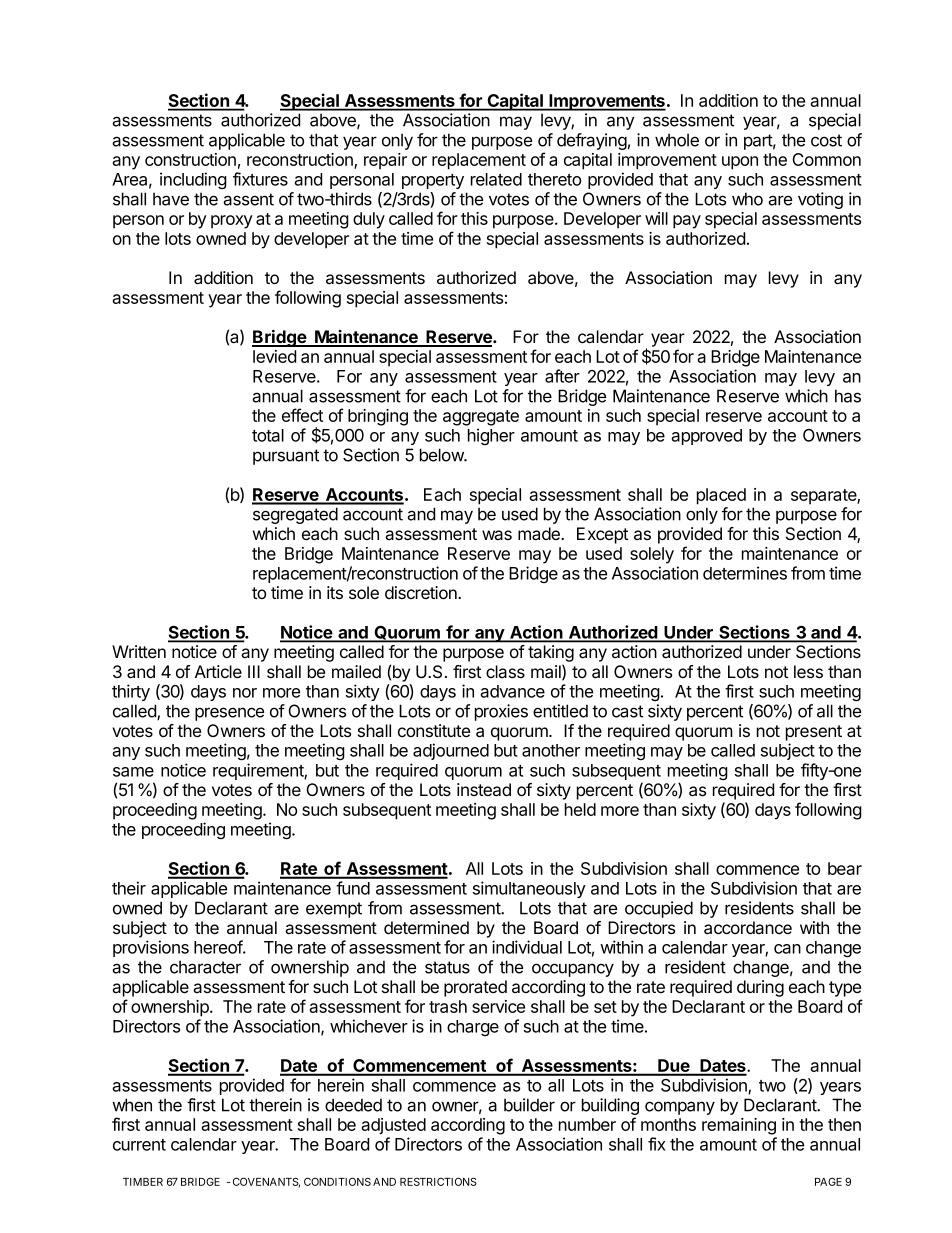  I want to click on including, so click(193, 180).
